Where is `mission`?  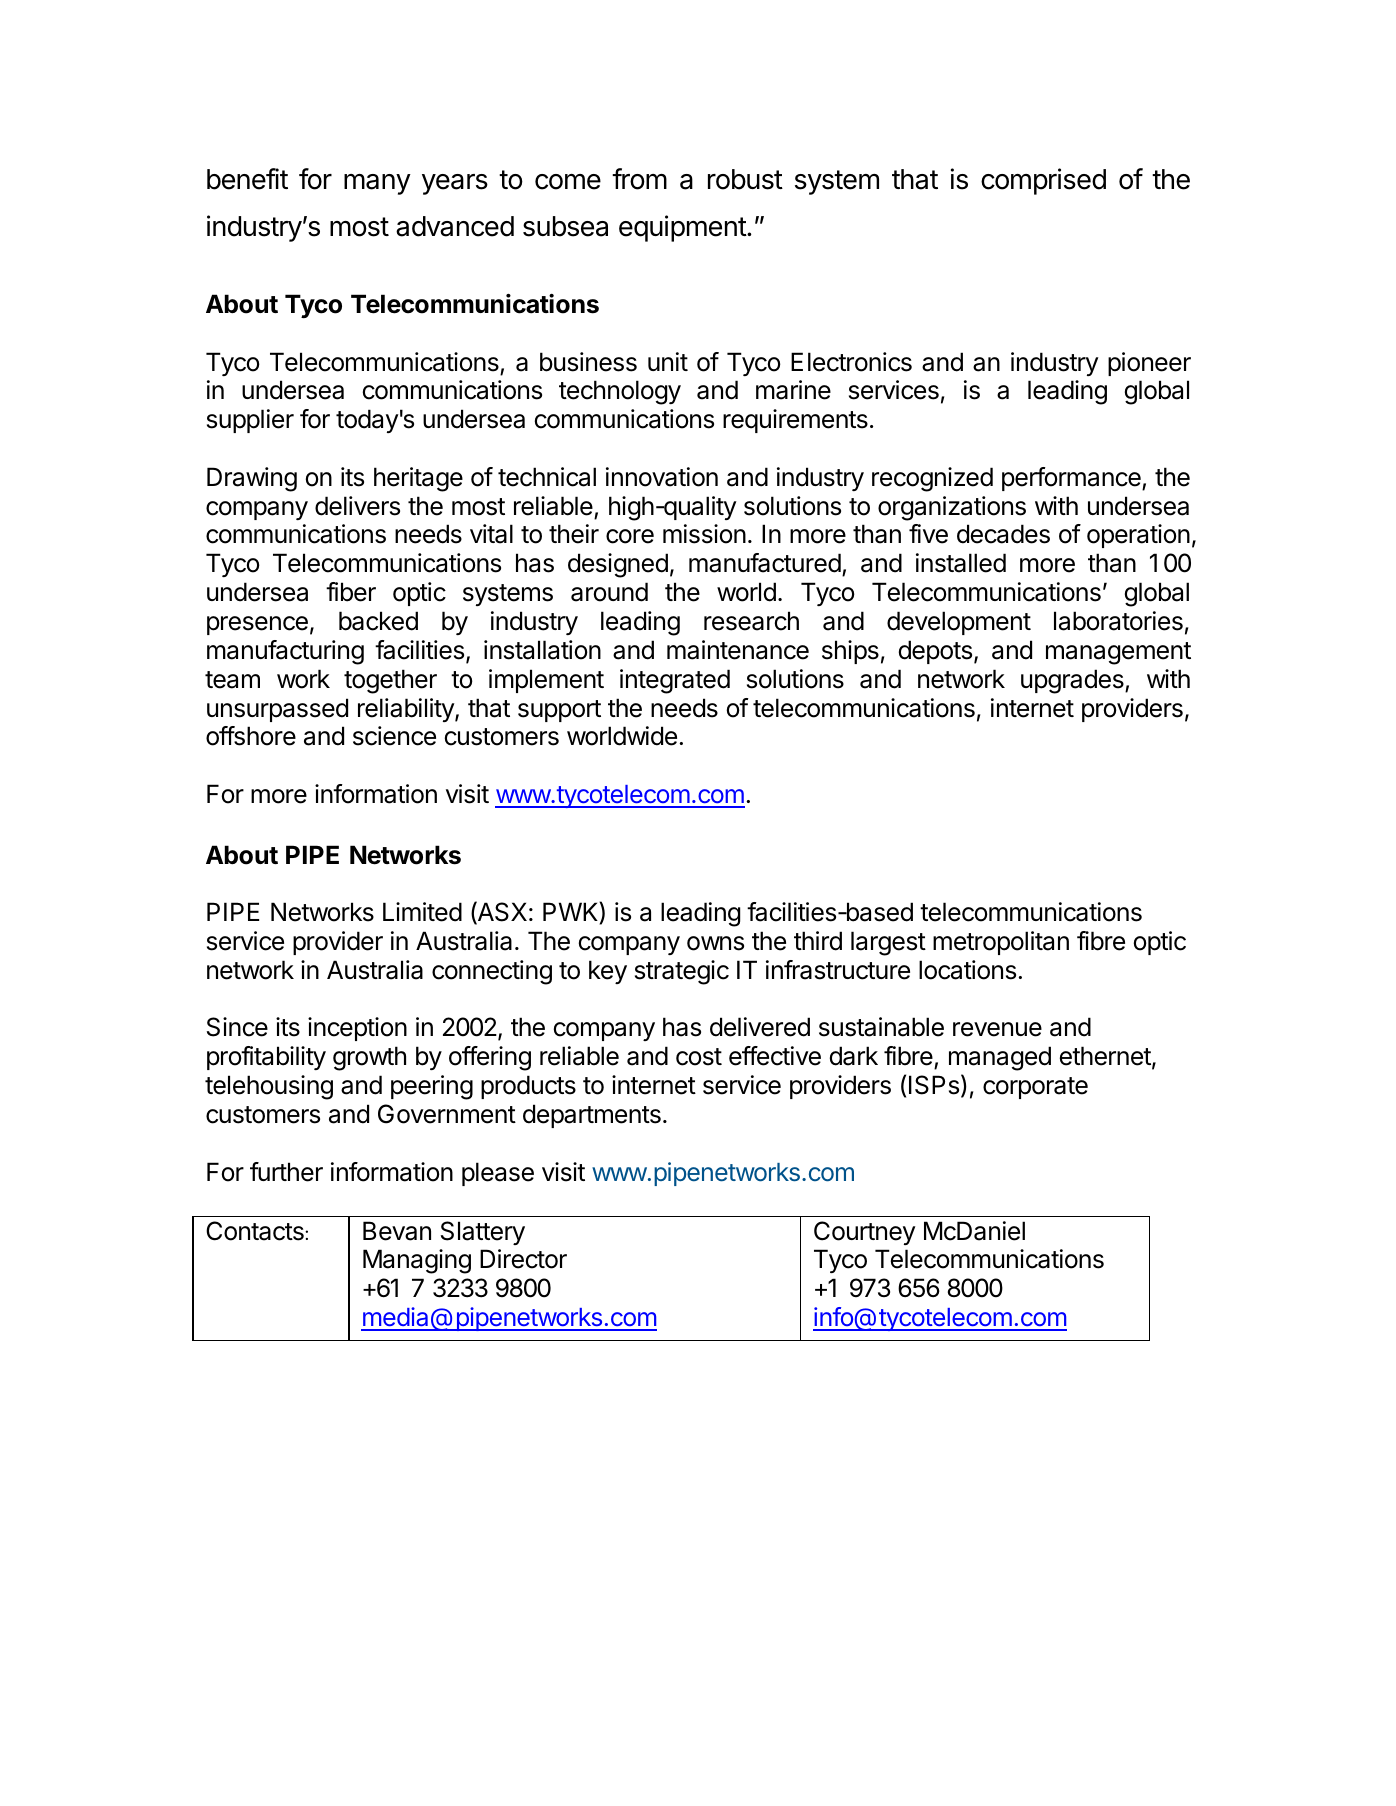 mission is located at coordinates (704, 534).
